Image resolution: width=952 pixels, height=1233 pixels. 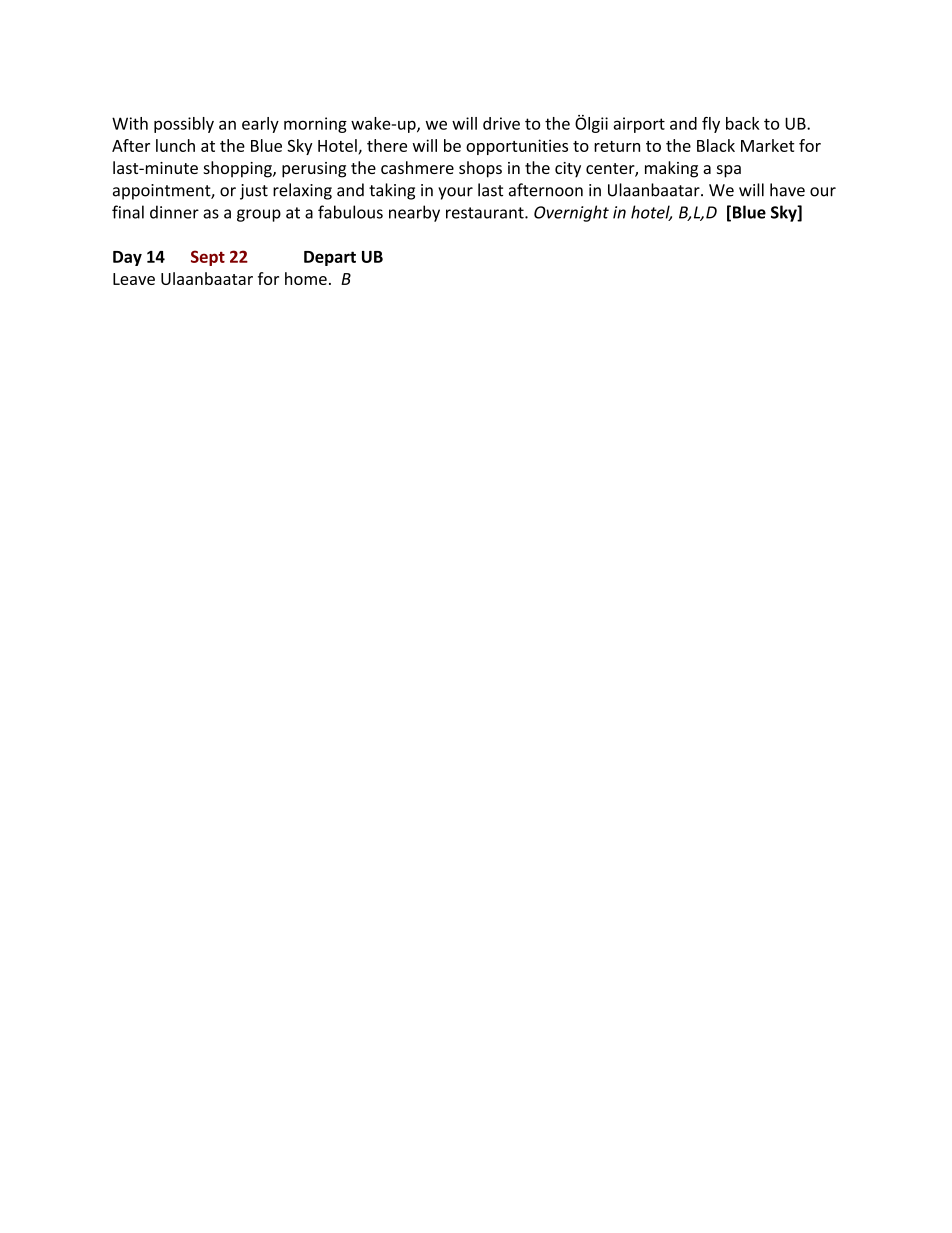 I want to click on fly, so click(x=711, y=125).
